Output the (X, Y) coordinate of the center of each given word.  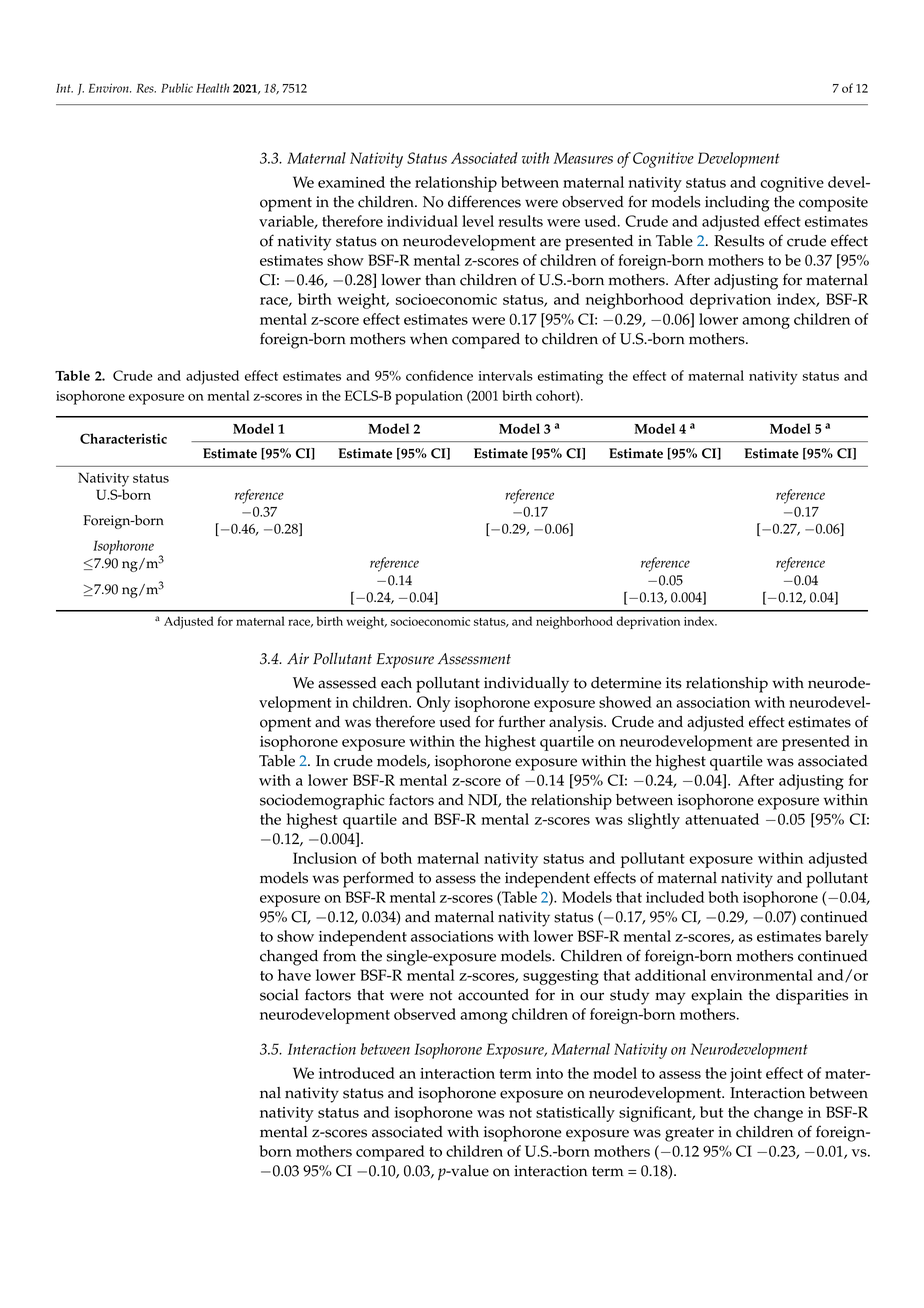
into (549, 1073)
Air (298, 658)
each (396, 683)
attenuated (722, 819)
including (737, 204)
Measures (583, 158)
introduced (357, 1073)
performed (378, 879)
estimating (570, 378)
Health (212, 88)
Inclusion (325, 858)
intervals (505, 375)
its (674, 683)
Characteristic (123, 438)
